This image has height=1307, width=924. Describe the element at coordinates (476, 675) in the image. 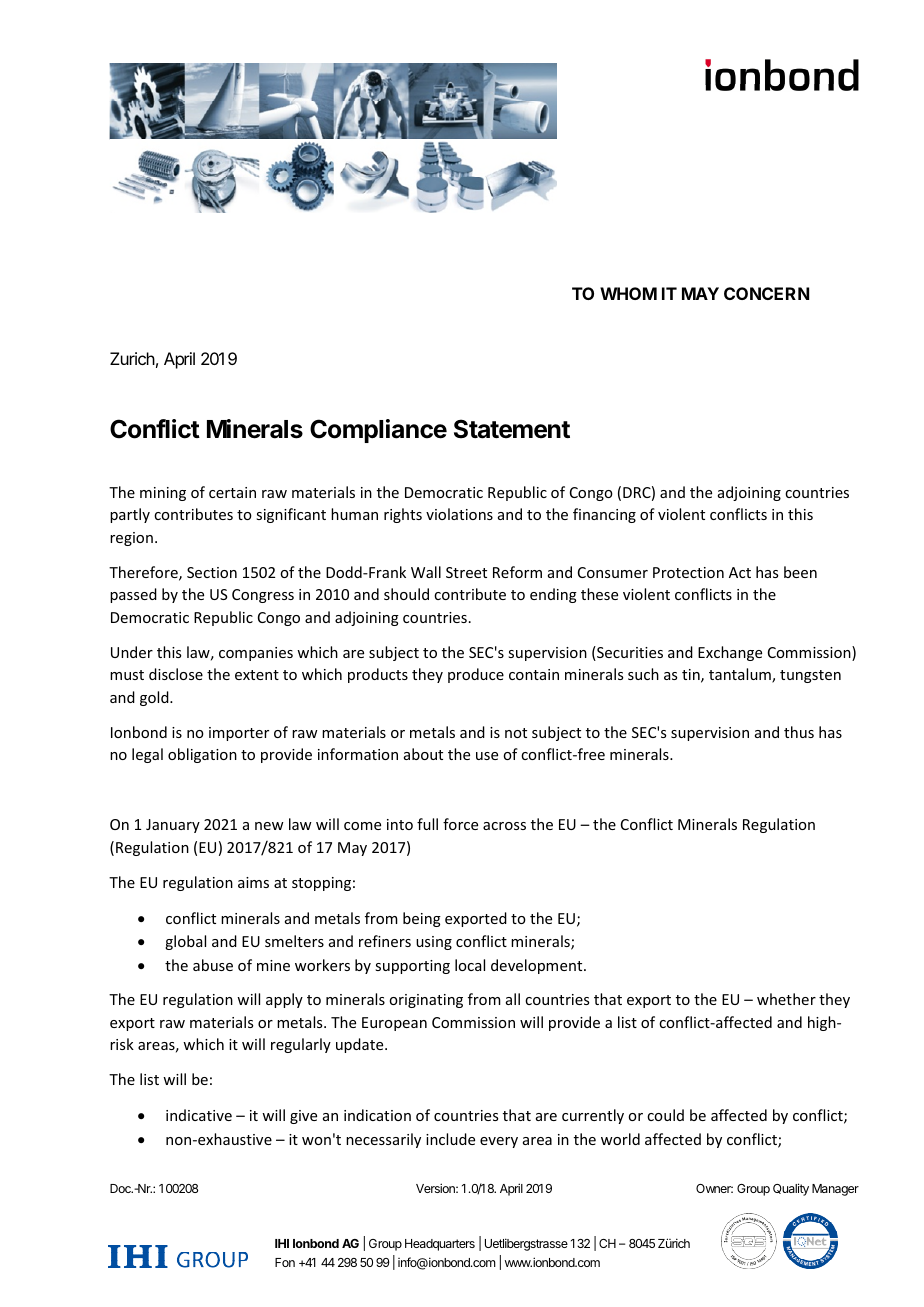

I see `produce` at that location.
